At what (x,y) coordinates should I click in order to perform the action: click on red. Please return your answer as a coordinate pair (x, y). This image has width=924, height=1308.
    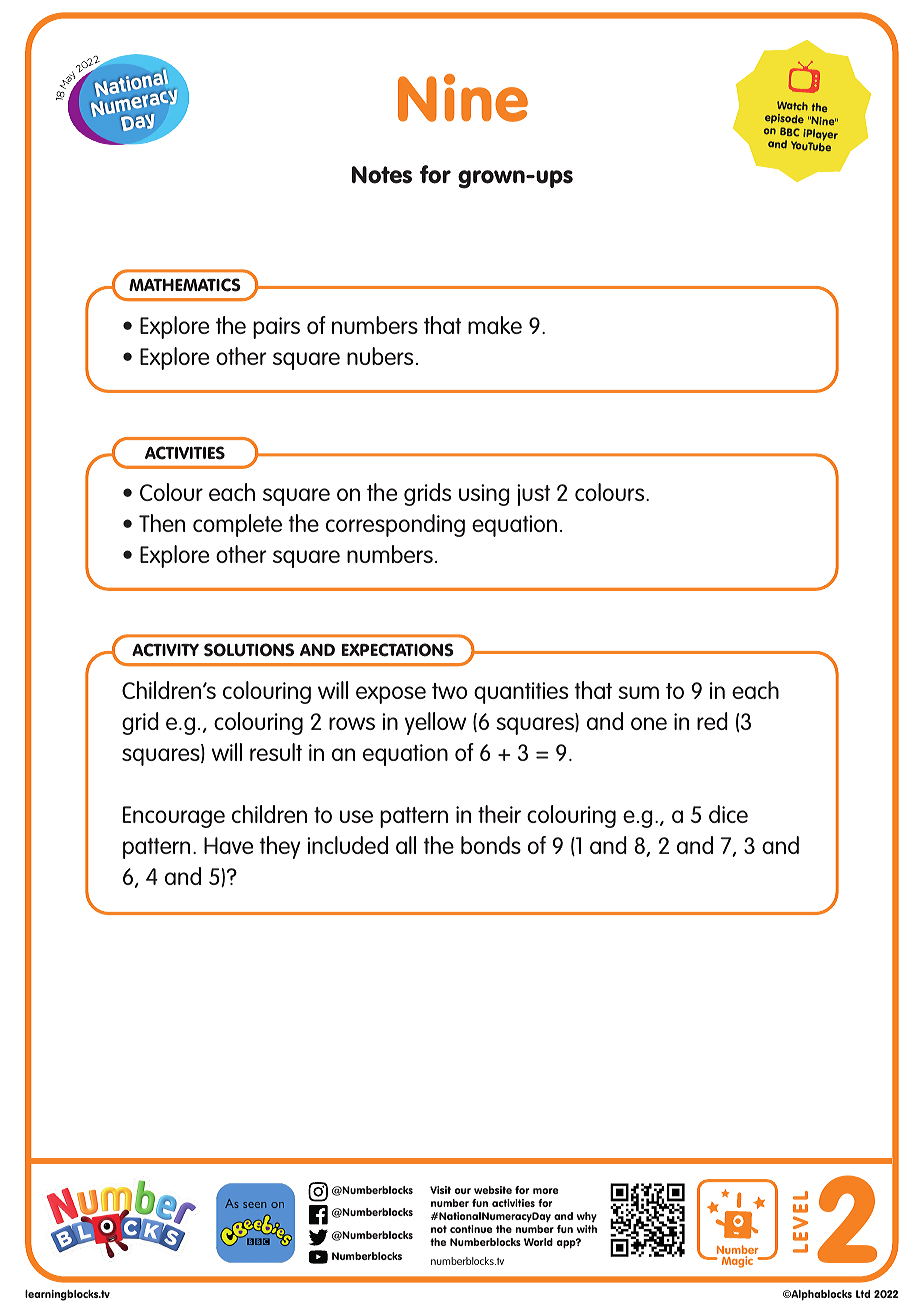
    Looking at the image, I should click on (712, 721).
